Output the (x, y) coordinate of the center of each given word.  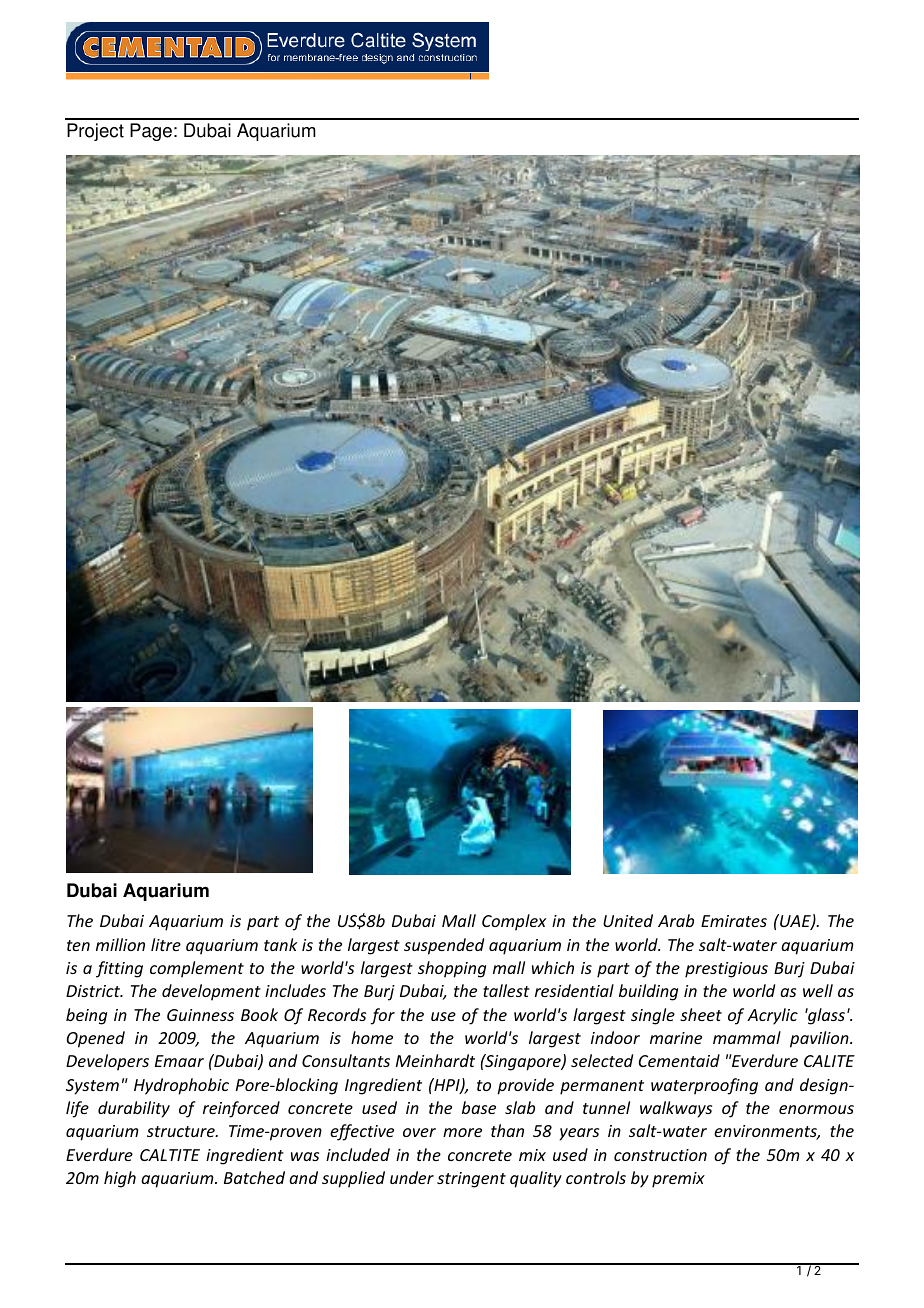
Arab (676, 920)
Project (95, 132)
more (462, 1132)
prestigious (726, 970)
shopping (452, 969)
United (628, 920)
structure (182, 1131)
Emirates (734, 921)
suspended (444, 946)
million (120, 944)
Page (151, 132)
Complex (514, 922)
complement (197, 969)
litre (166, 944)
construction (660, 1155)
